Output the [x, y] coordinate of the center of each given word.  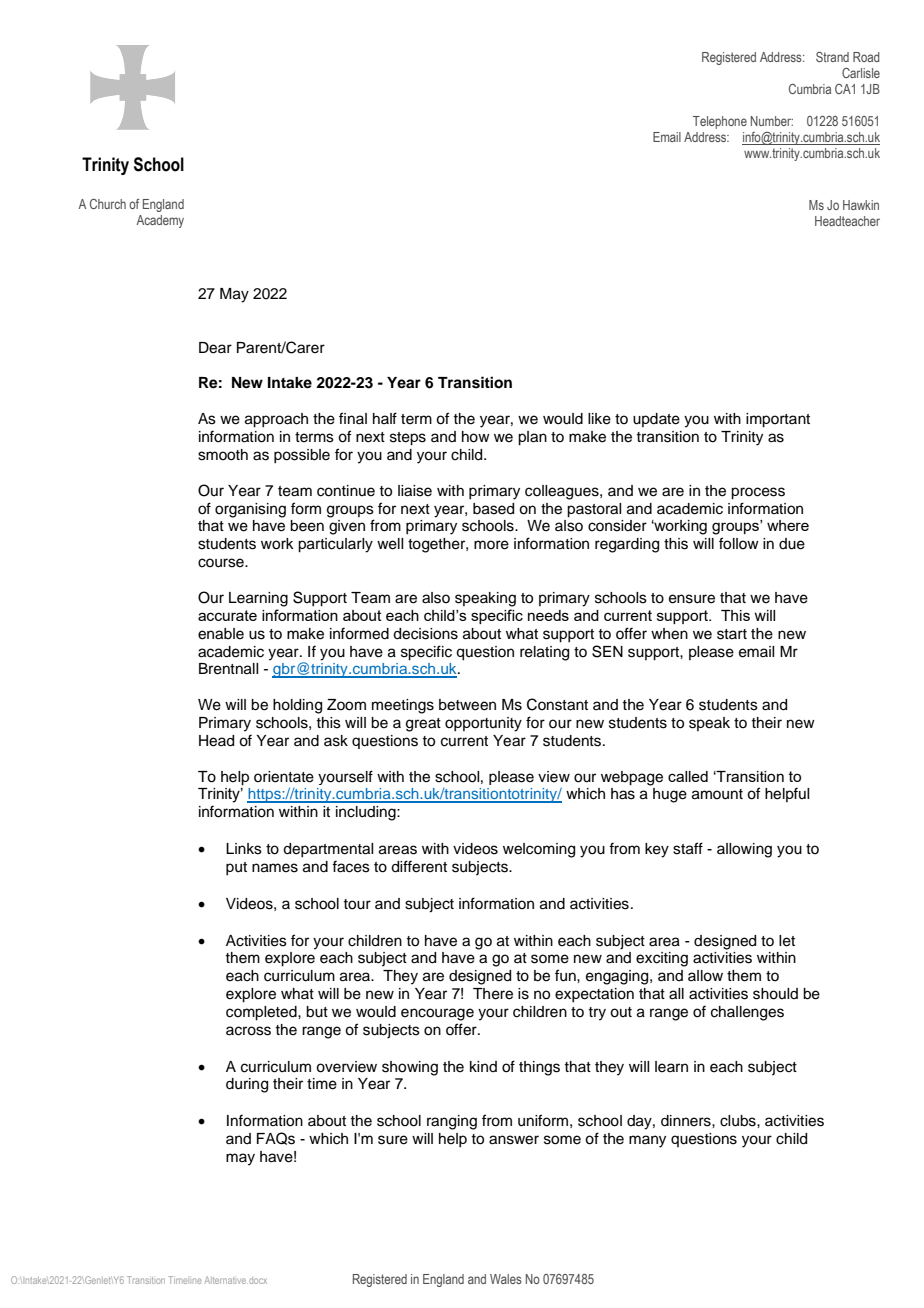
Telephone [720, 122]
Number [772, 121]
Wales [506, 1279]
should [775, 994]
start [732, 634]
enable [221, 634]
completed [262, 1013]
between [467, 705]
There [493, 994]
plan [532, 438]
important [778, 420]
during [247, 1085]
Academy [160, 221]
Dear [215, 348]
